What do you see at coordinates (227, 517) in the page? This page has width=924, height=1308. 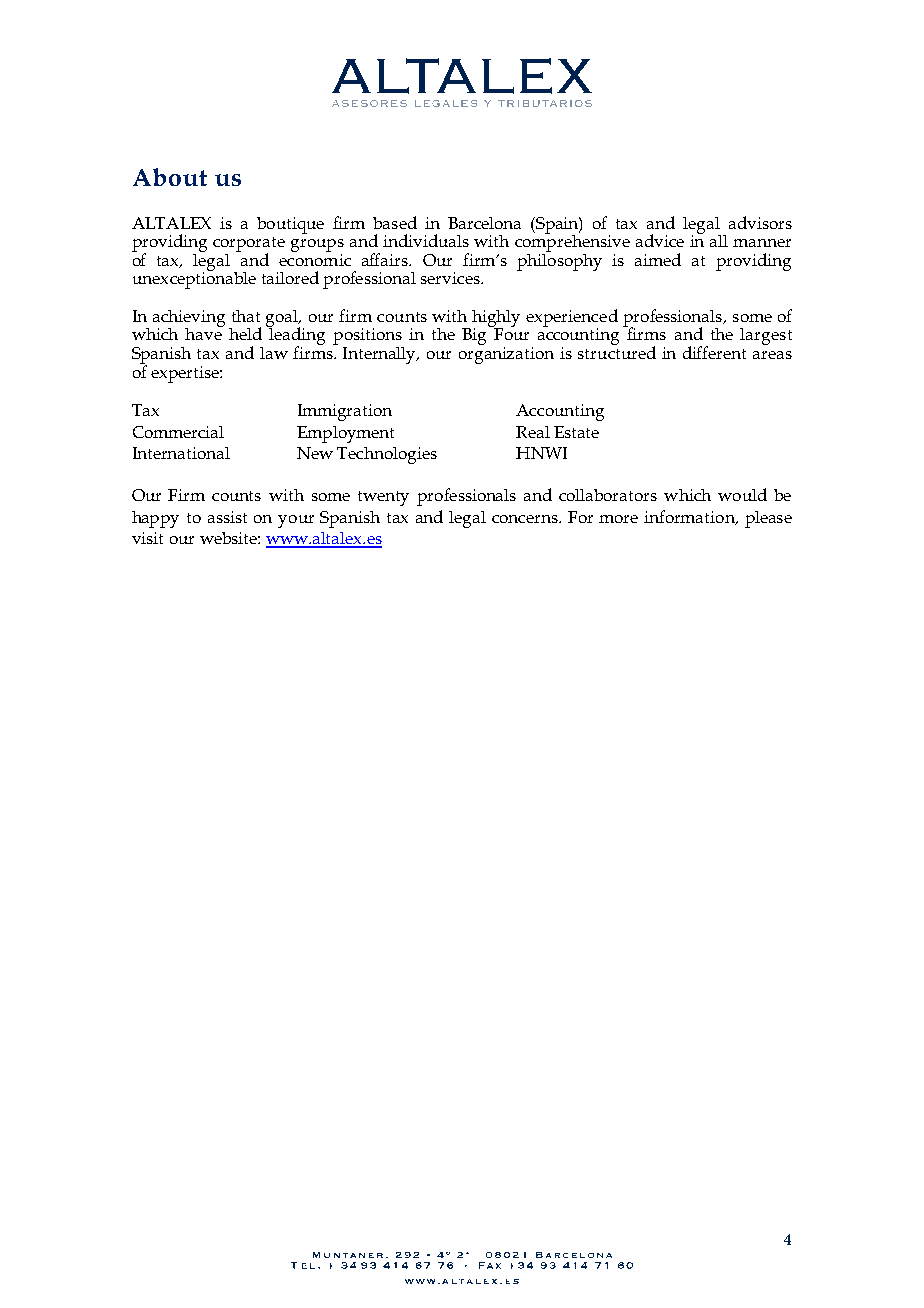 I see `assist` at bounding box center [227, 517].
